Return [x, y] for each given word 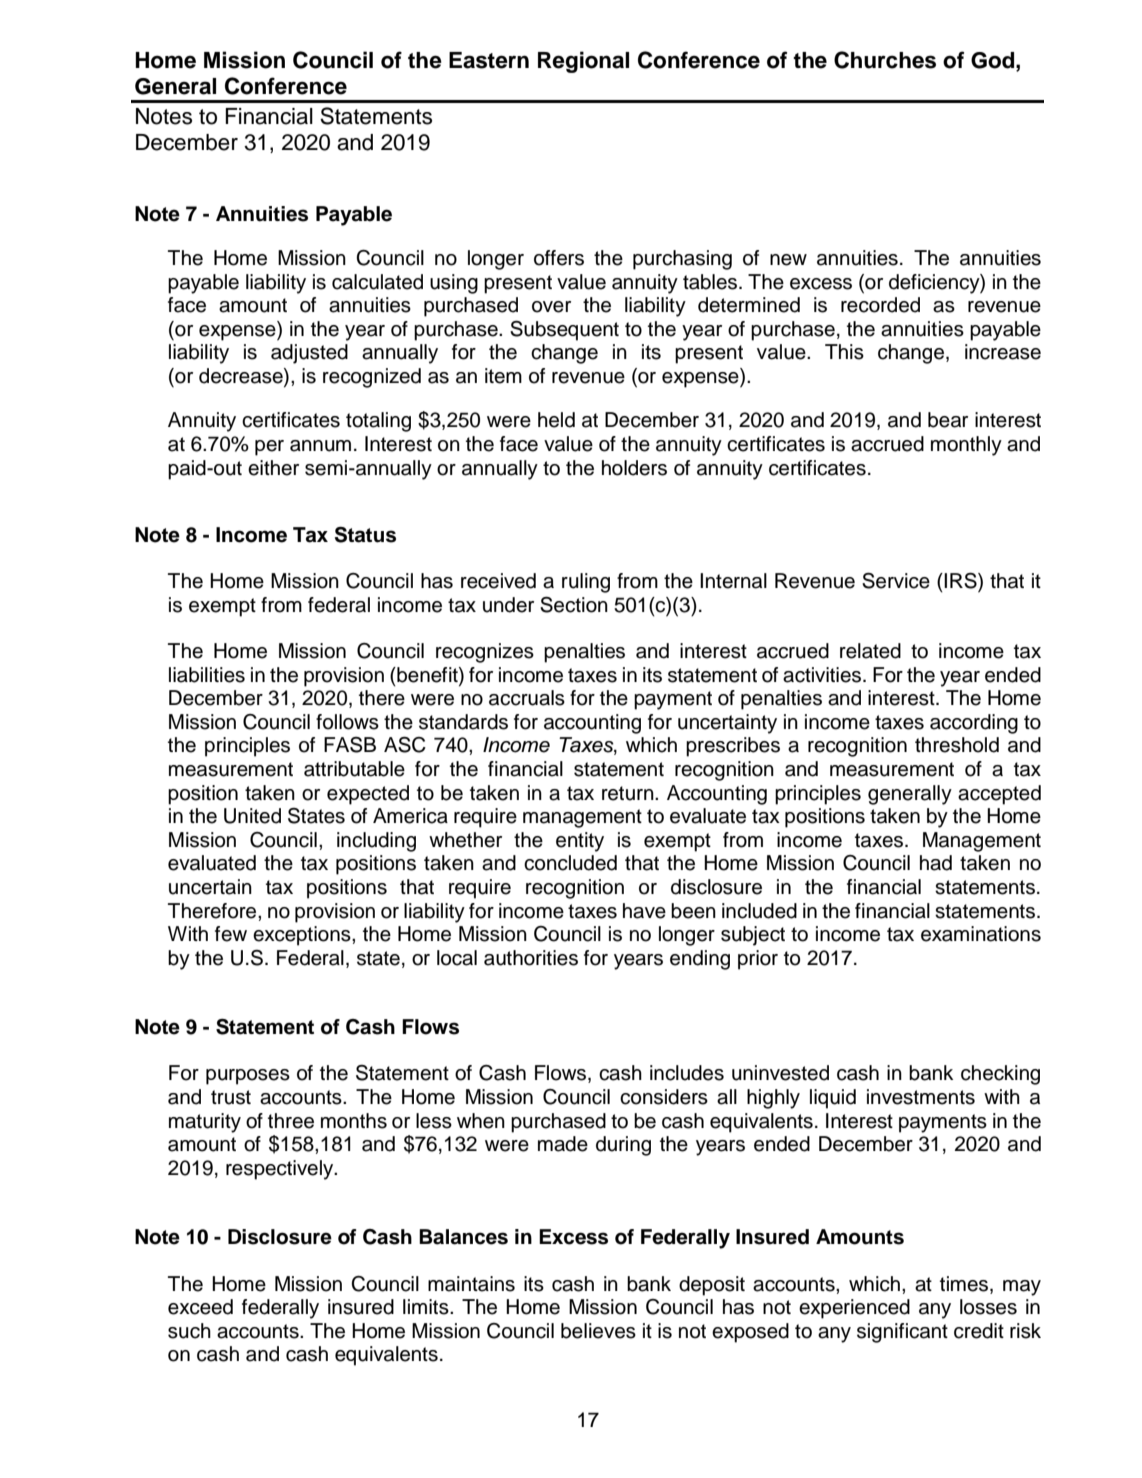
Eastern [489, 60]
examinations [981, 934]
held [556, 420]
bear [948, 420]
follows [347, 722]
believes [598, 1331]
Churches [885, 60]
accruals [527, 698]
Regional [583, 62]
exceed [200, 1307]
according [974, 724]
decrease [242, 377]
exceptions [303, 936]
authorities [531, 958]
